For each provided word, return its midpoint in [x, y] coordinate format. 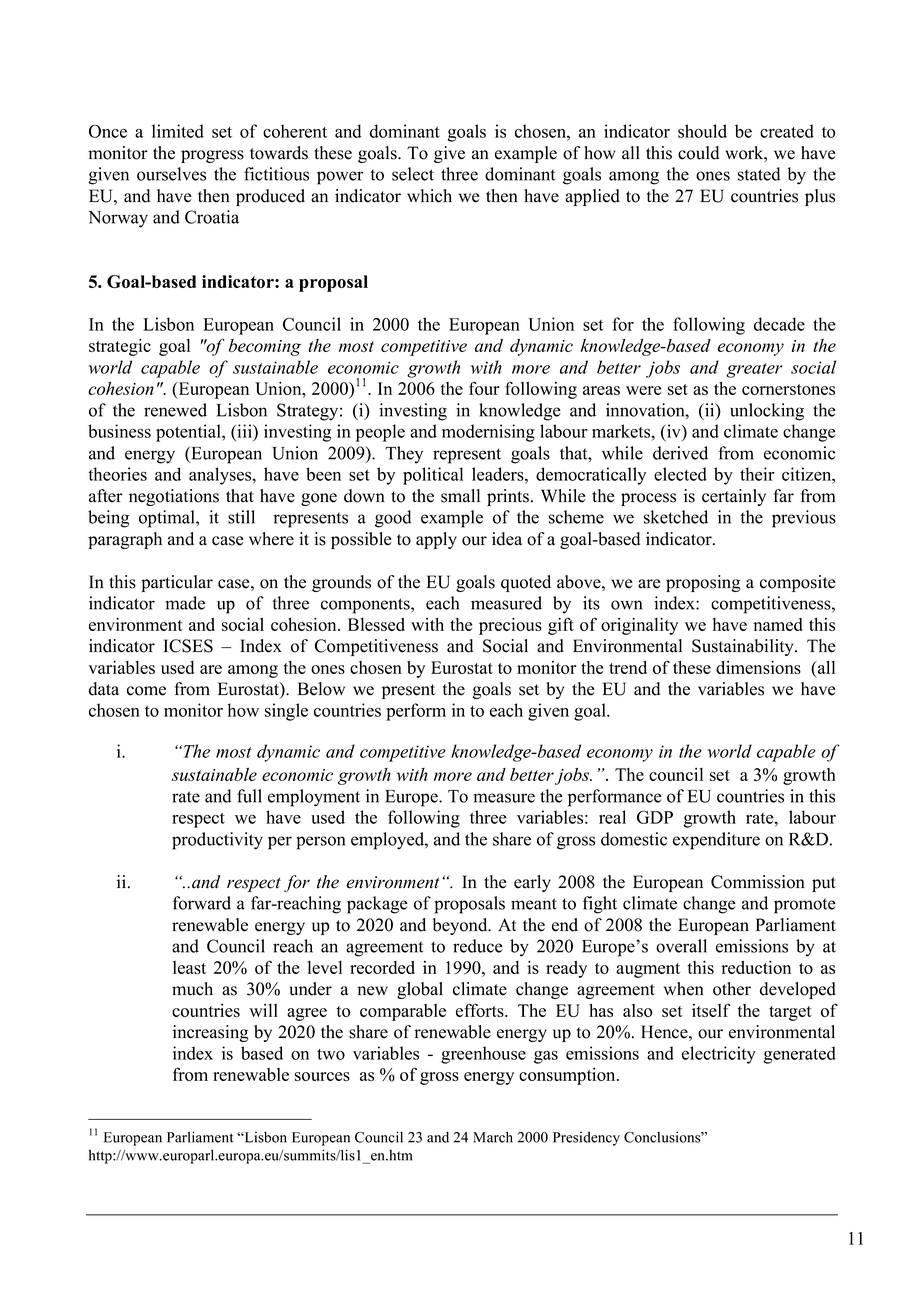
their [757, 474]
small [460, 496]
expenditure [716, 841]
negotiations [174, 497]
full [249, 796]
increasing [210, 1033]
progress [212, 156]
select [413, 174]
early [532, 883]
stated [759, 174]
